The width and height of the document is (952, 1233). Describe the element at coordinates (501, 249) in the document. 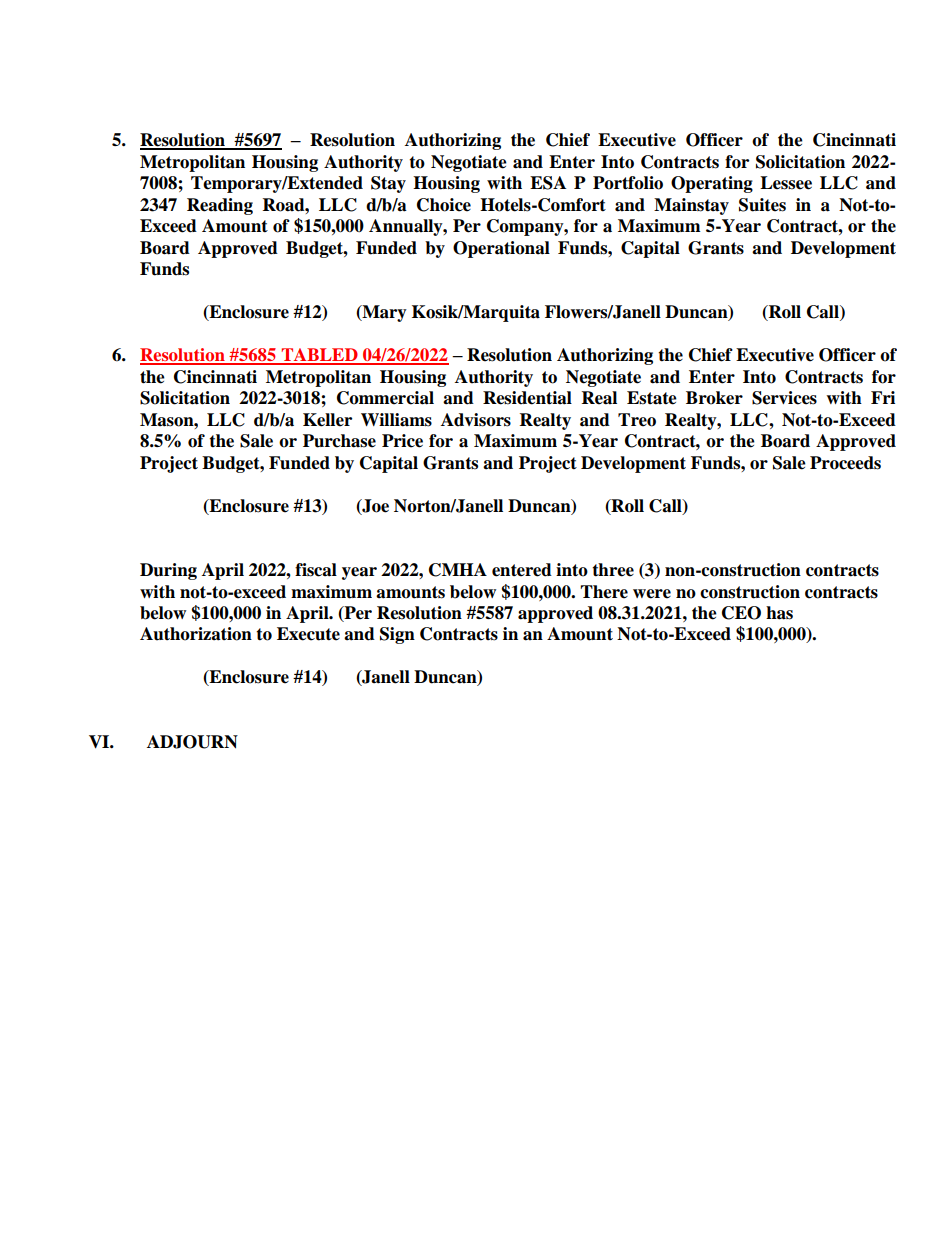

I see `Operational` at that location.
